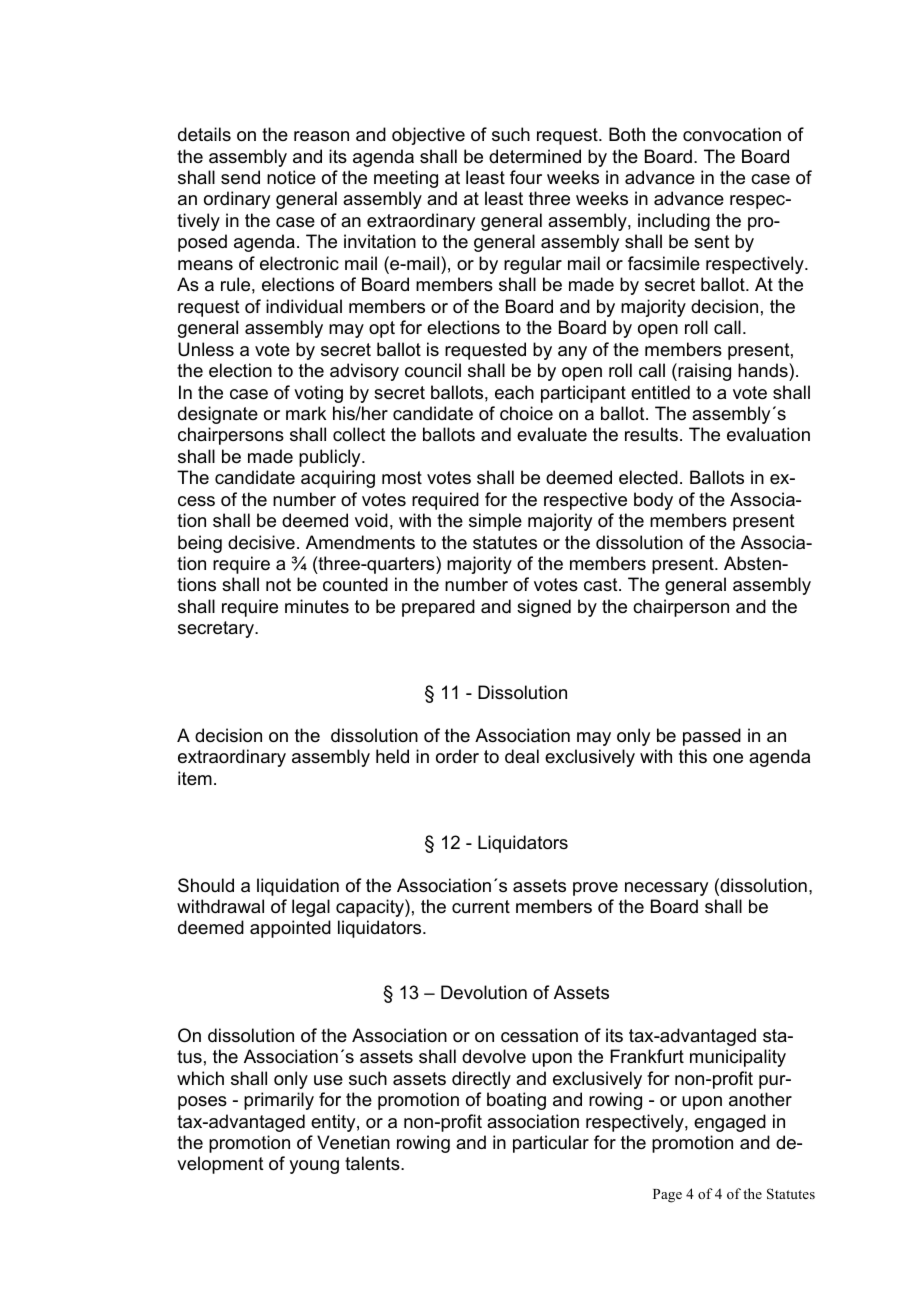 This page has width=924, height=1308. What do you see at coordinates (674, 222) in the page?
I see `including` at bounding box center [674, 222].
